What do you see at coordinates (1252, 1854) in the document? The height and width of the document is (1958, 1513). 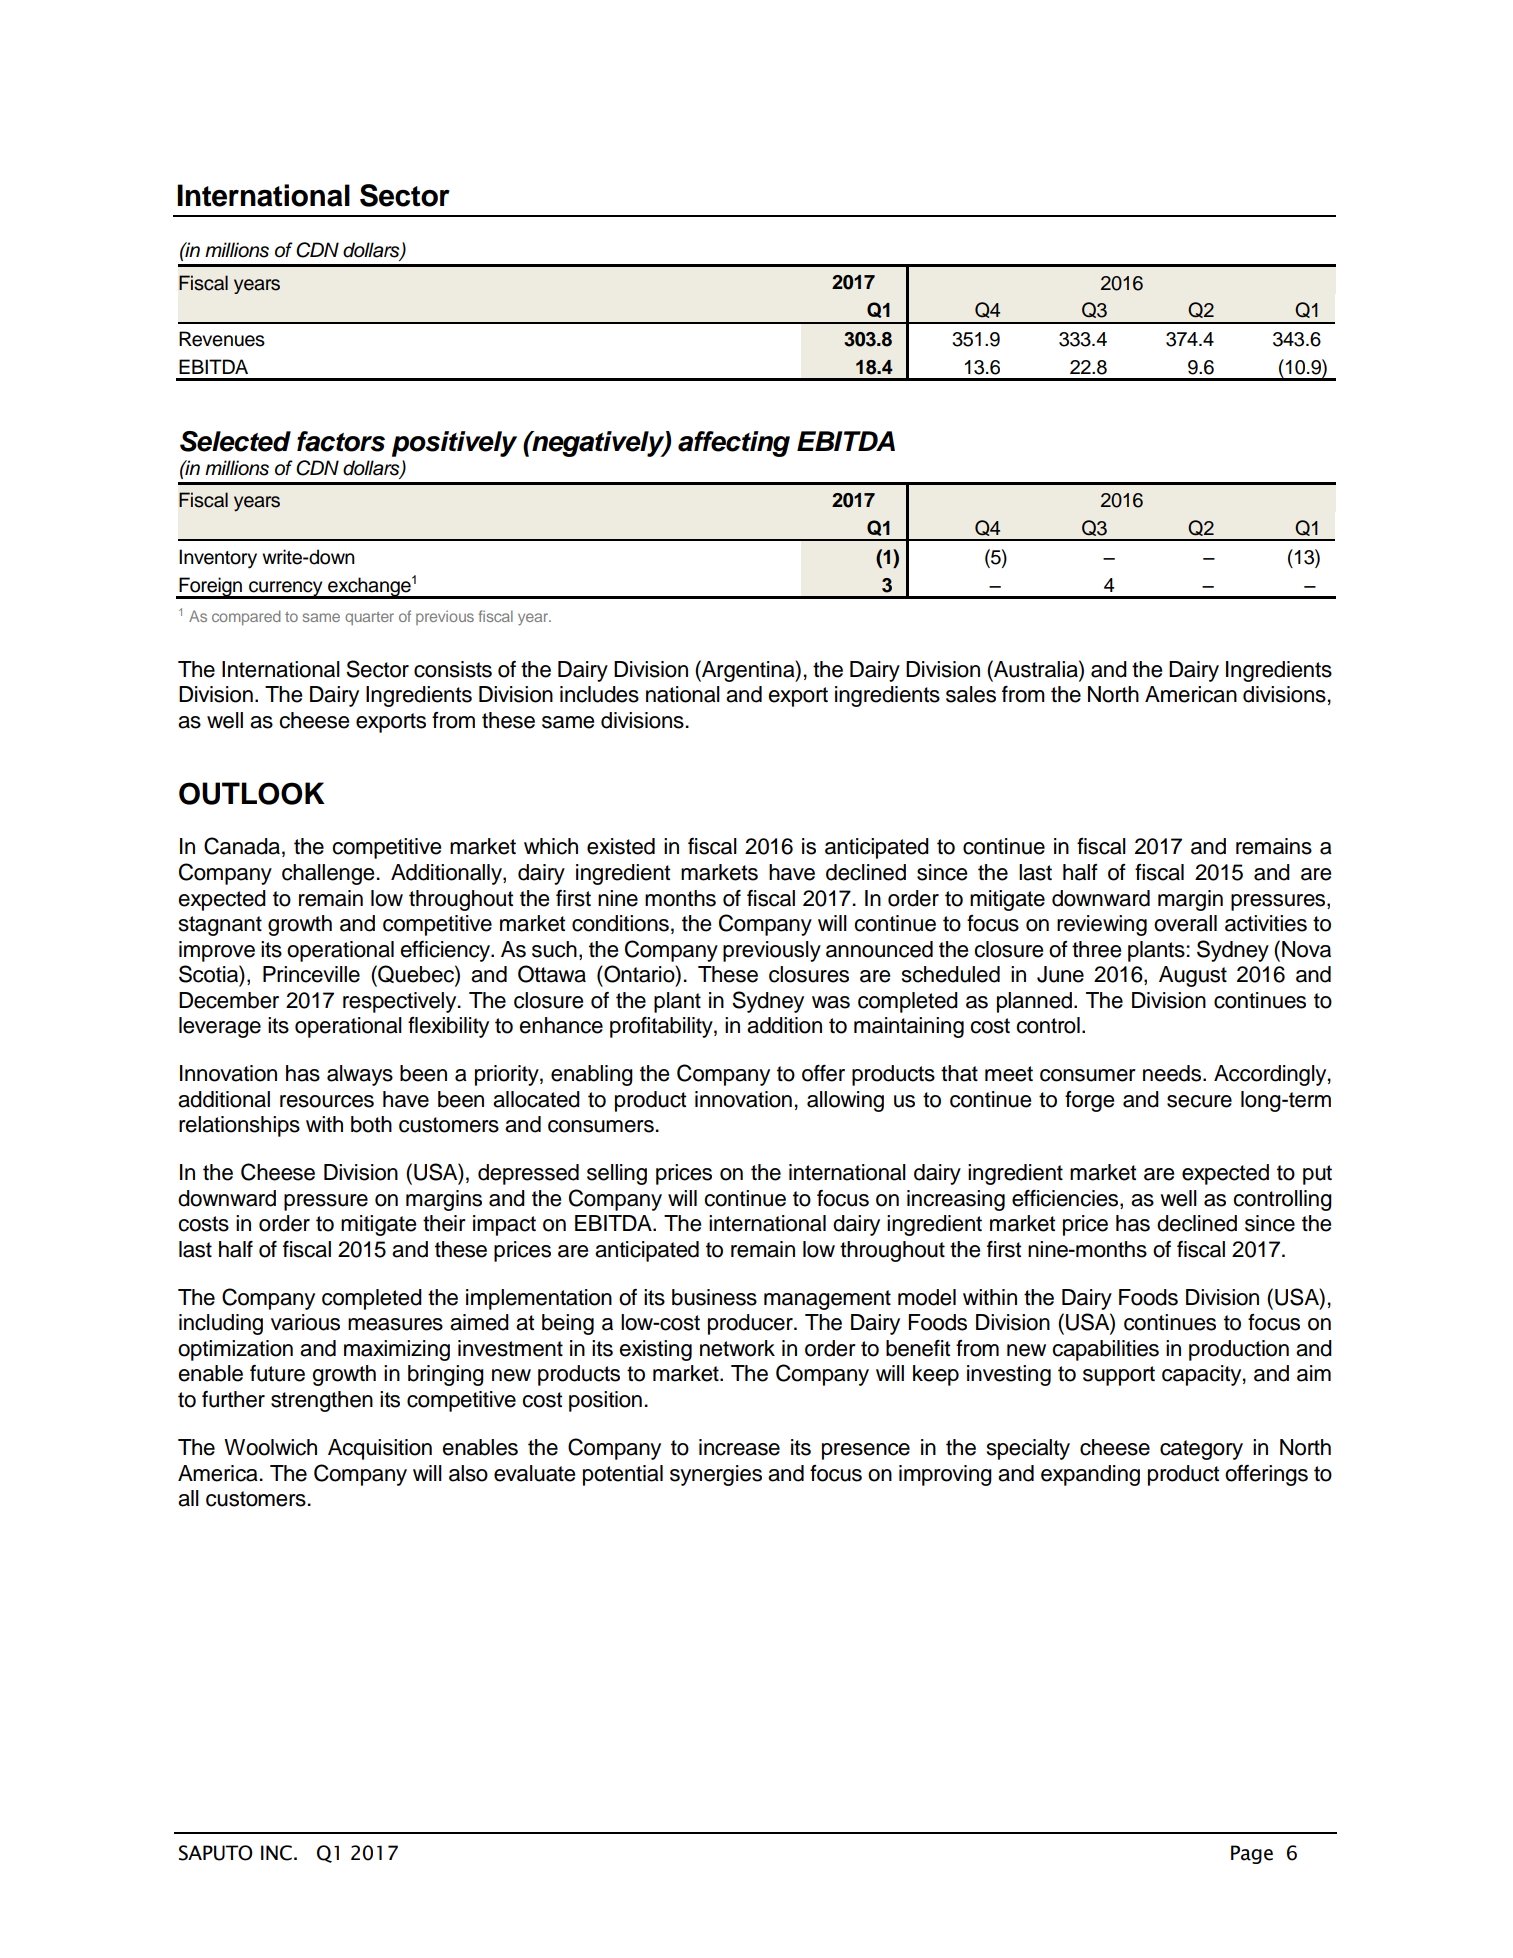 I see `Page` at bounding box center [1252, 1854].
